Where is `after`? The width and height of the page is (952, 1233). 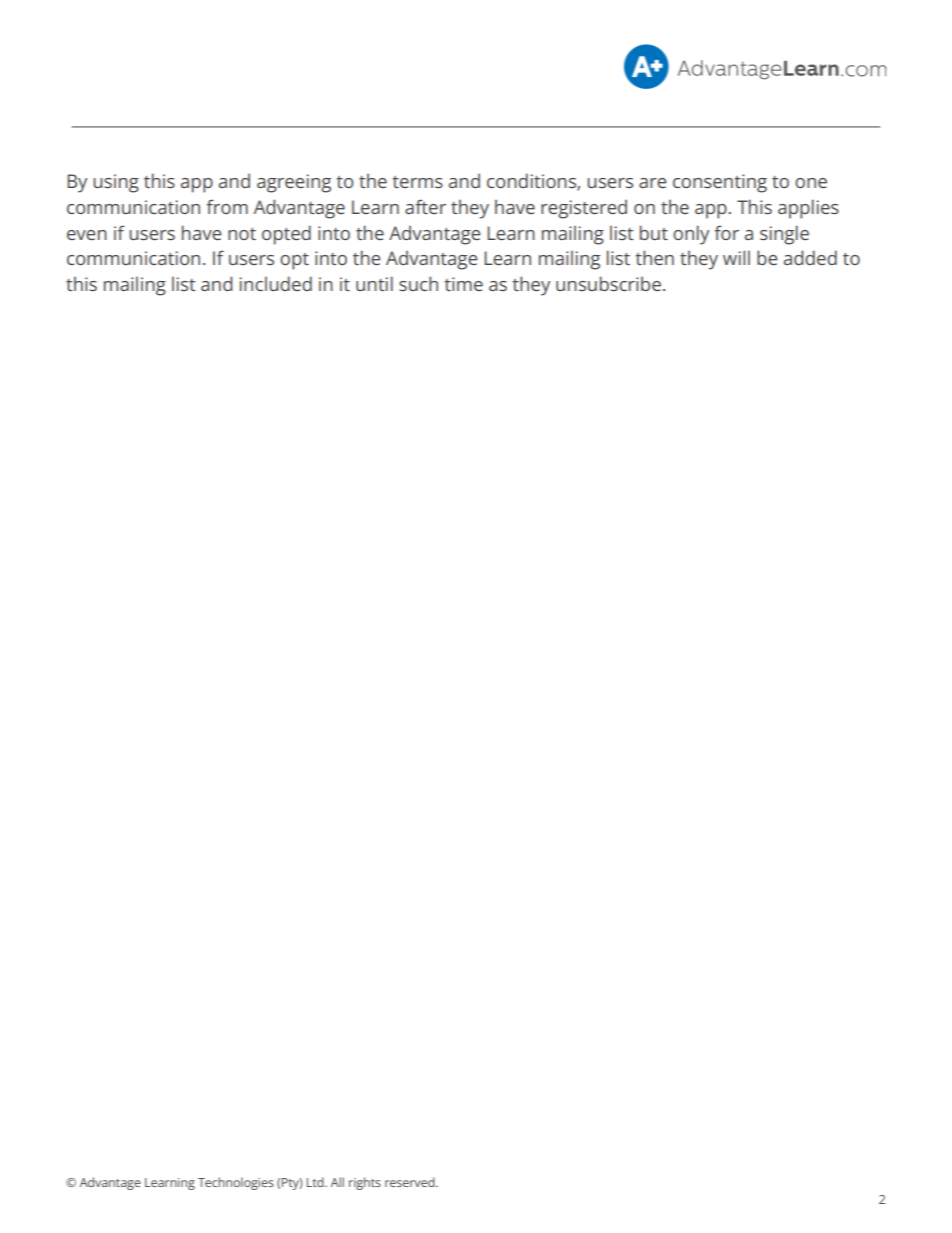
after is located at coordinates (425, 206).
